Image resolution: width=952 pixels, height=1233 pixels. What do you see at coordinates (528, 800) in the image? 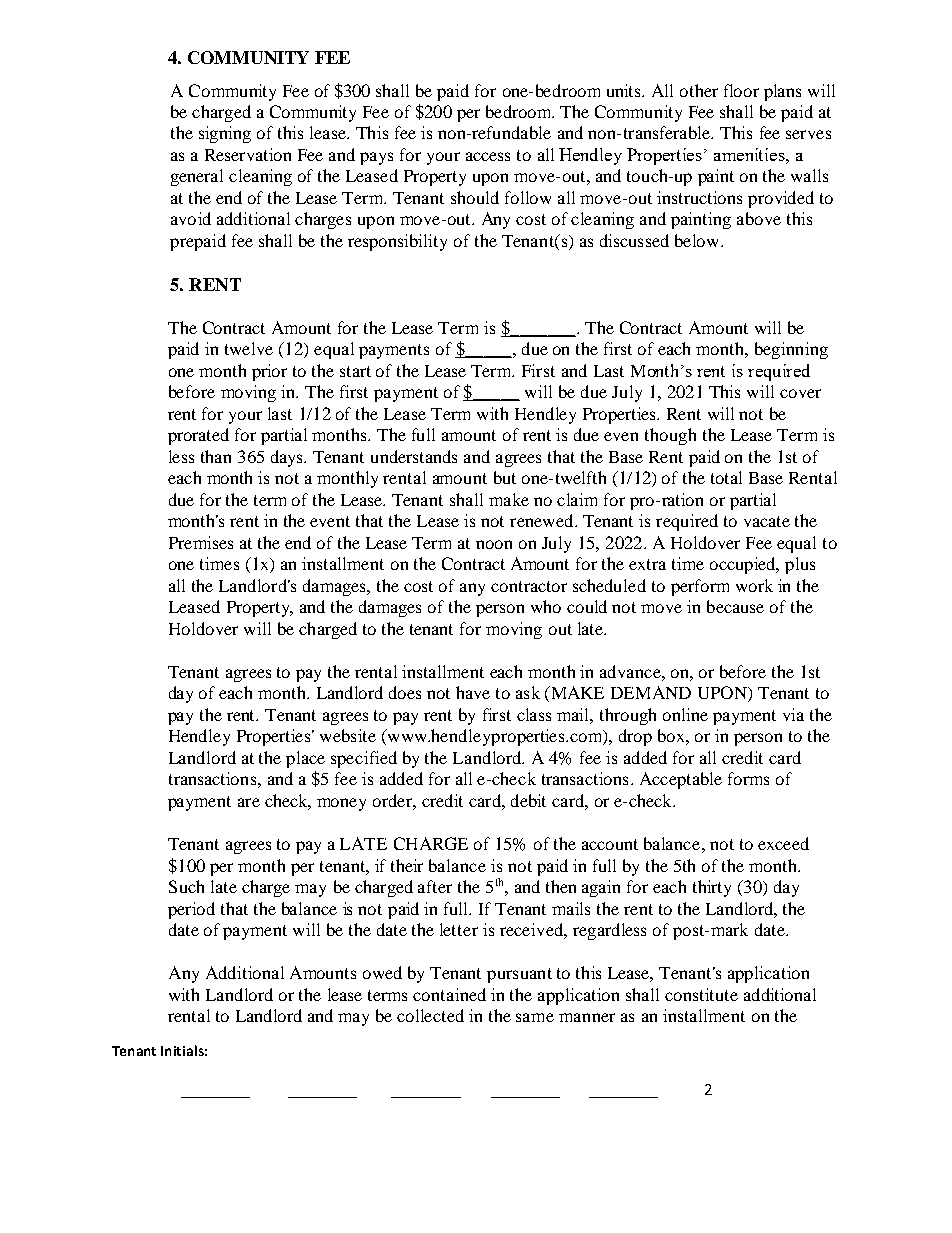
I see `debit` at bounding box center [528, 800].
